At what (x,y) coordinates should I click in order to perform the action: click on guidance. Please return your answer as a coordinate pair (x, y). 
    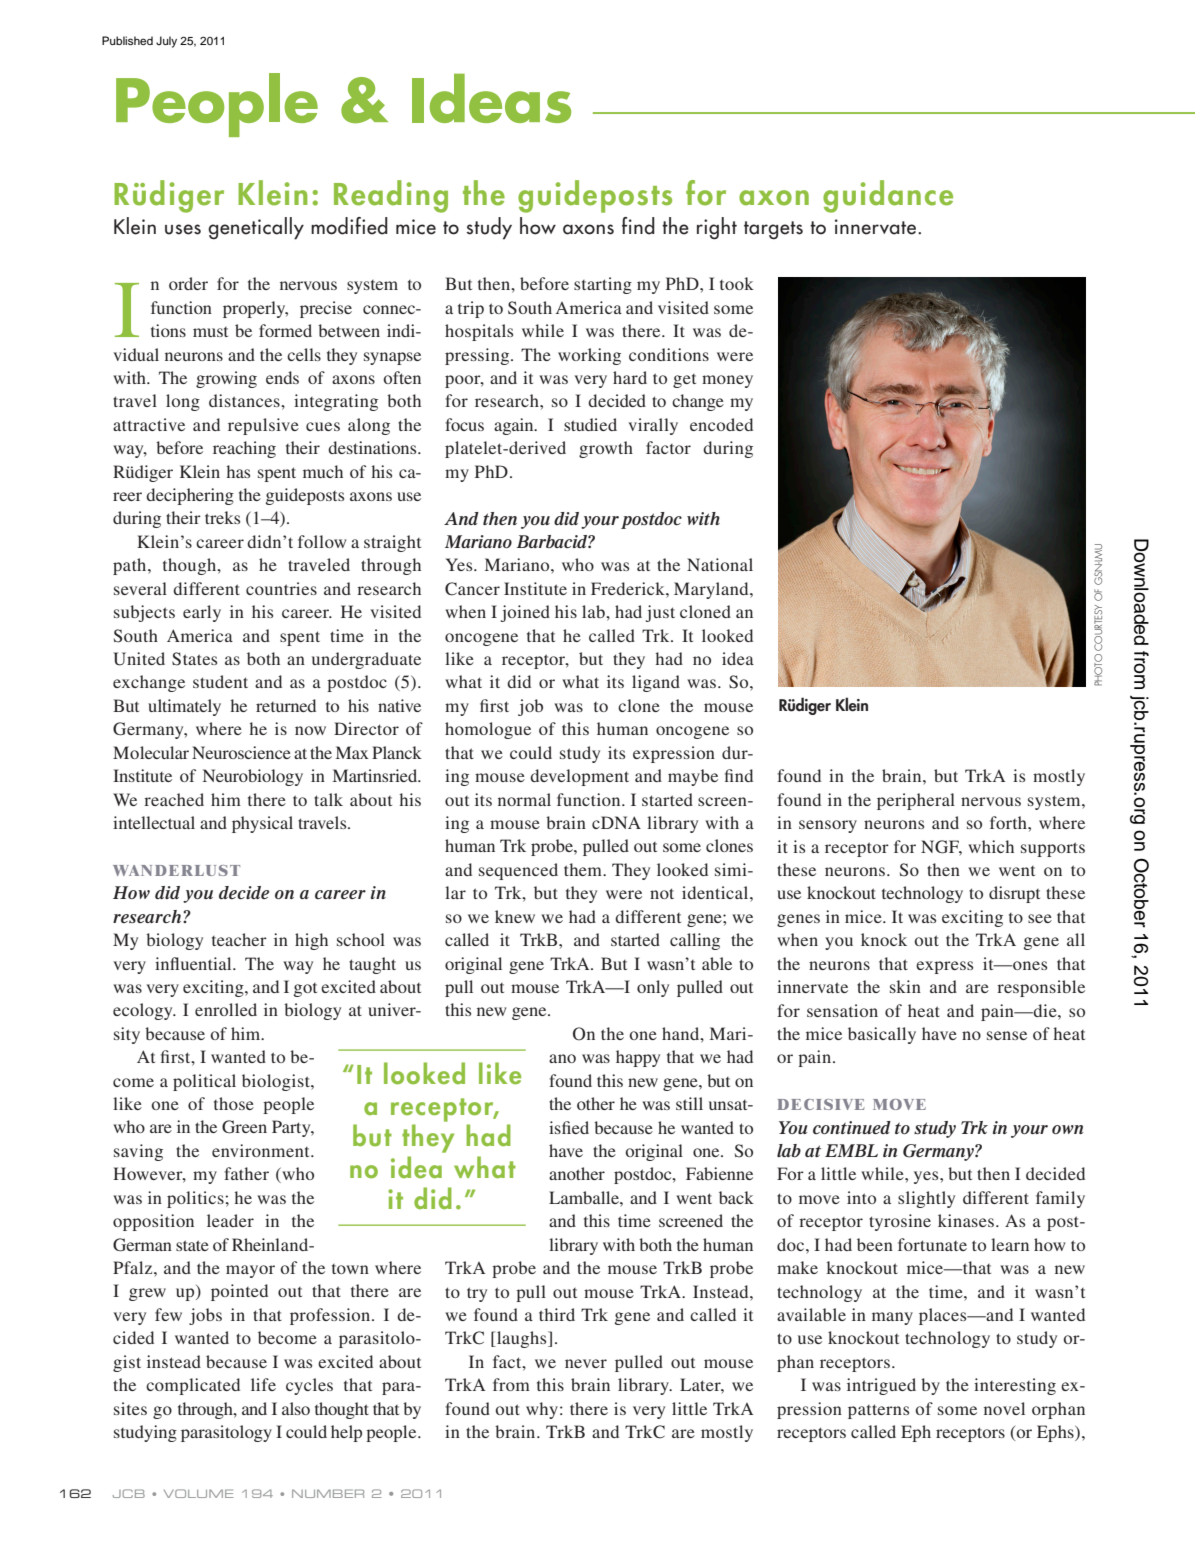
    Looking at the image, I should click on (888, 196).
